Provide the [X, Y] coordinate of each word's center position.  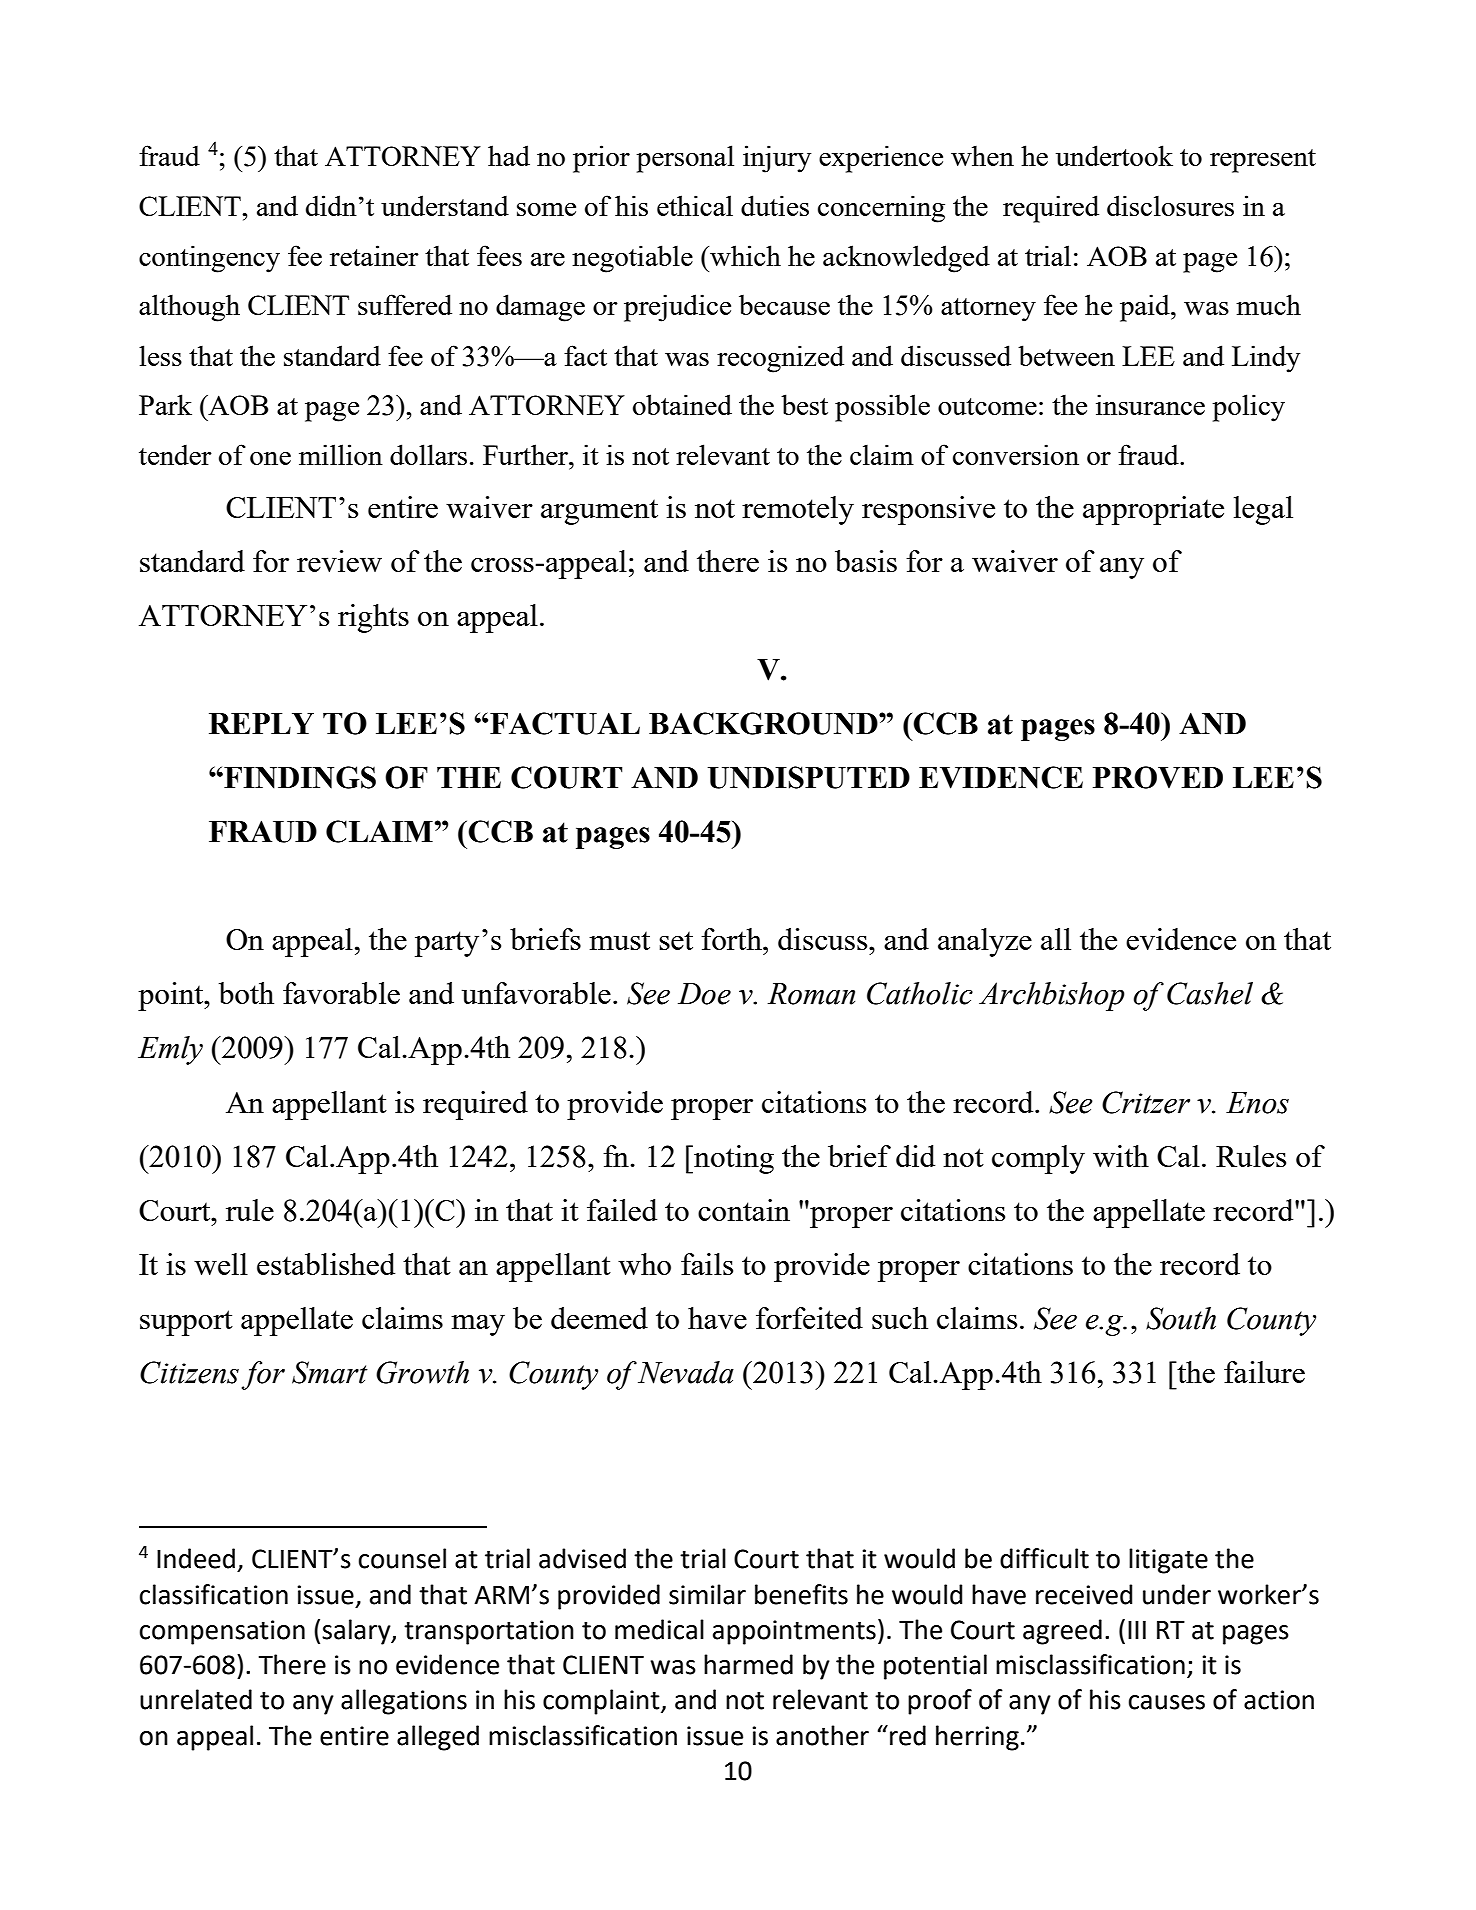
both [246, 993]
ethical [695, 205]
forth [732, 939]
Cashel [1210, 993]
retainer [374, 255]
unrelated [196, 1699]
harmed [748, 1664]
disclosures [1170, 205]
